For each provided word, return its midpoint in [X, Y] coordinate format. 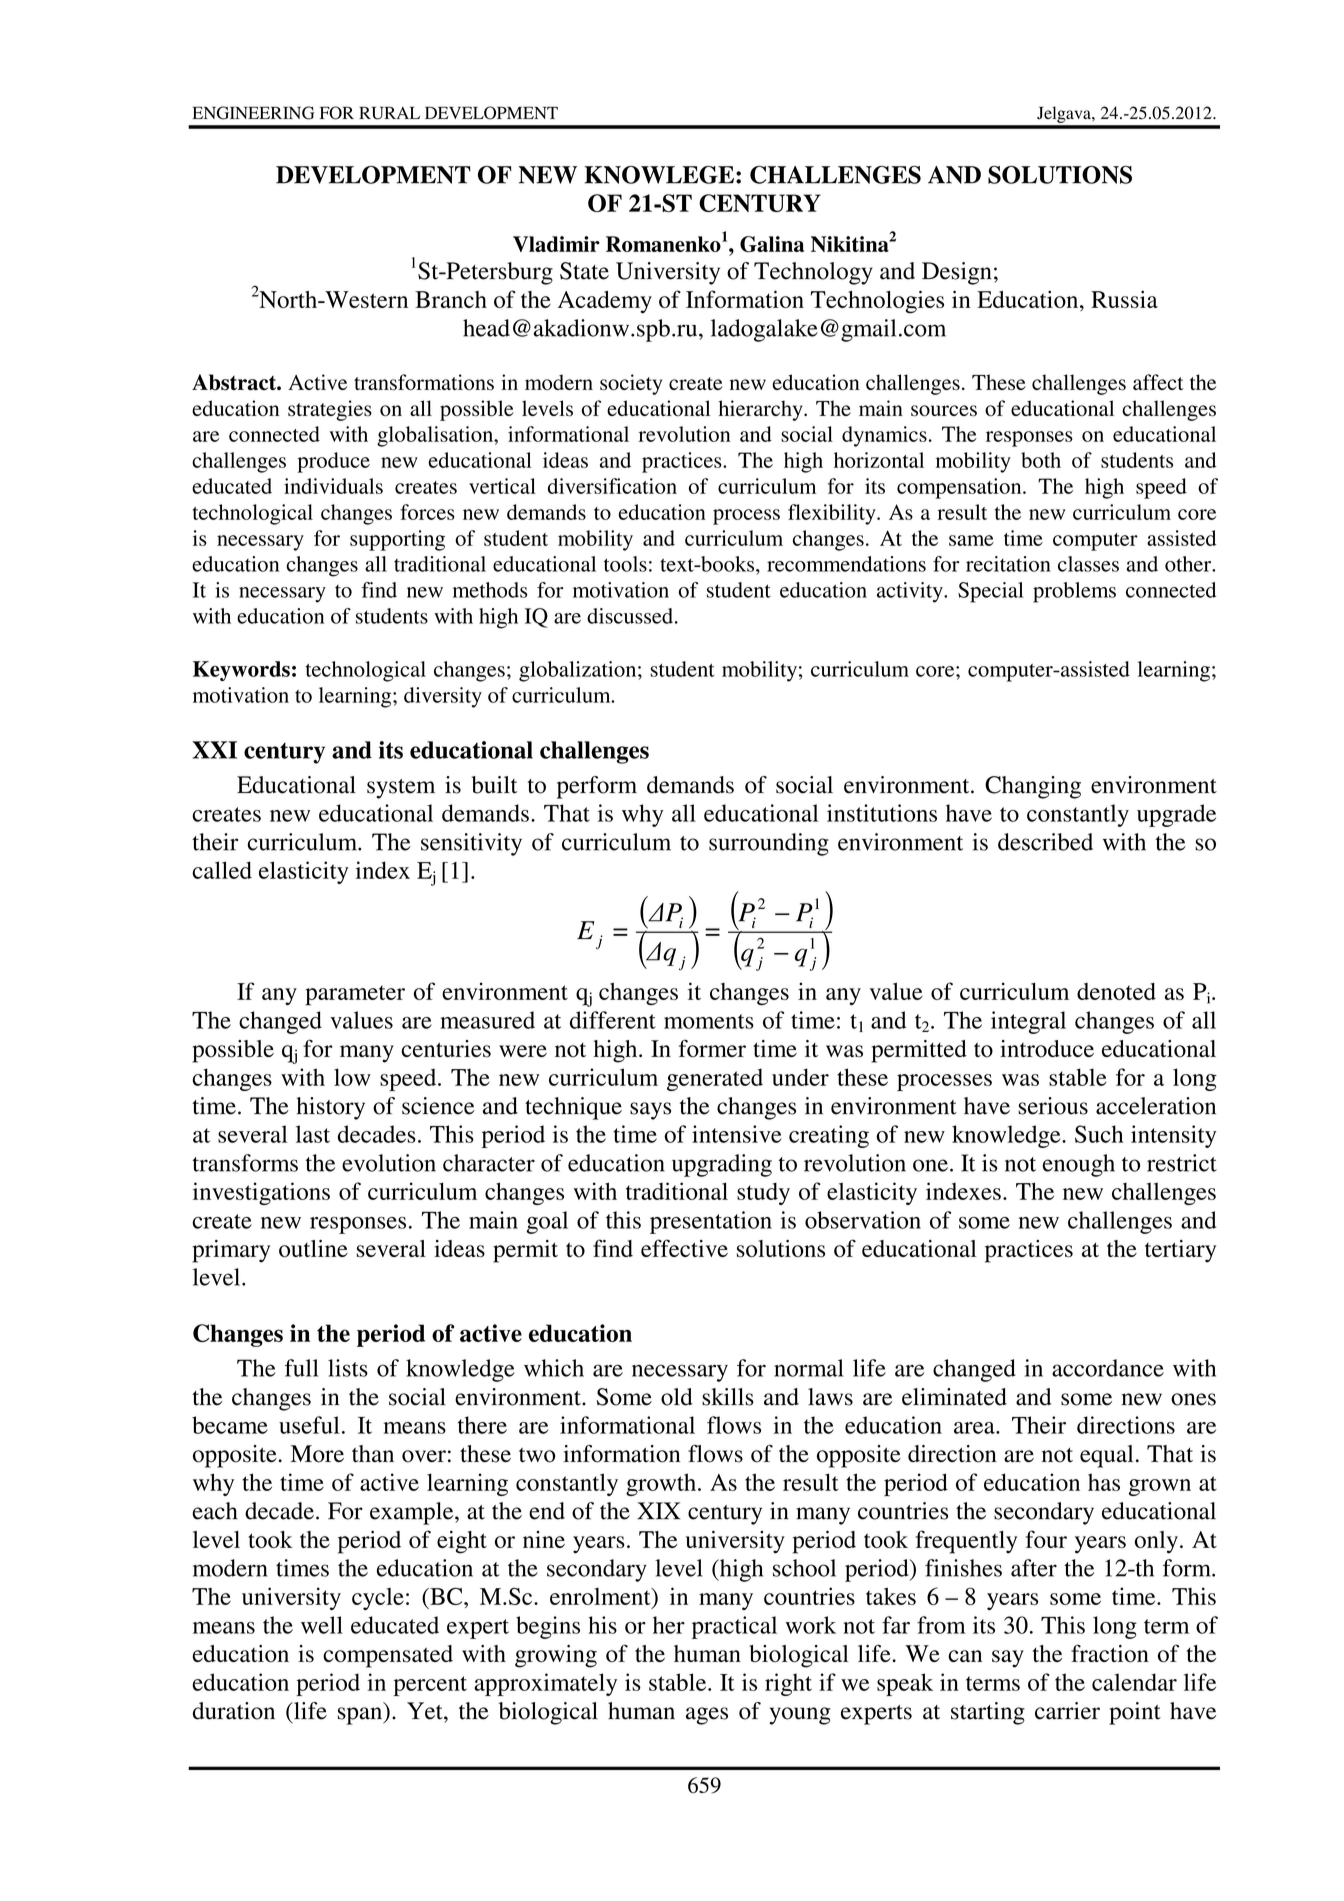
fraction [1110, 1653]
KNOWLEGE [659, 175]
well [322, 1625]
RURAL [389, 113]
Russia [1124, 299]
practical [734, 1627]
